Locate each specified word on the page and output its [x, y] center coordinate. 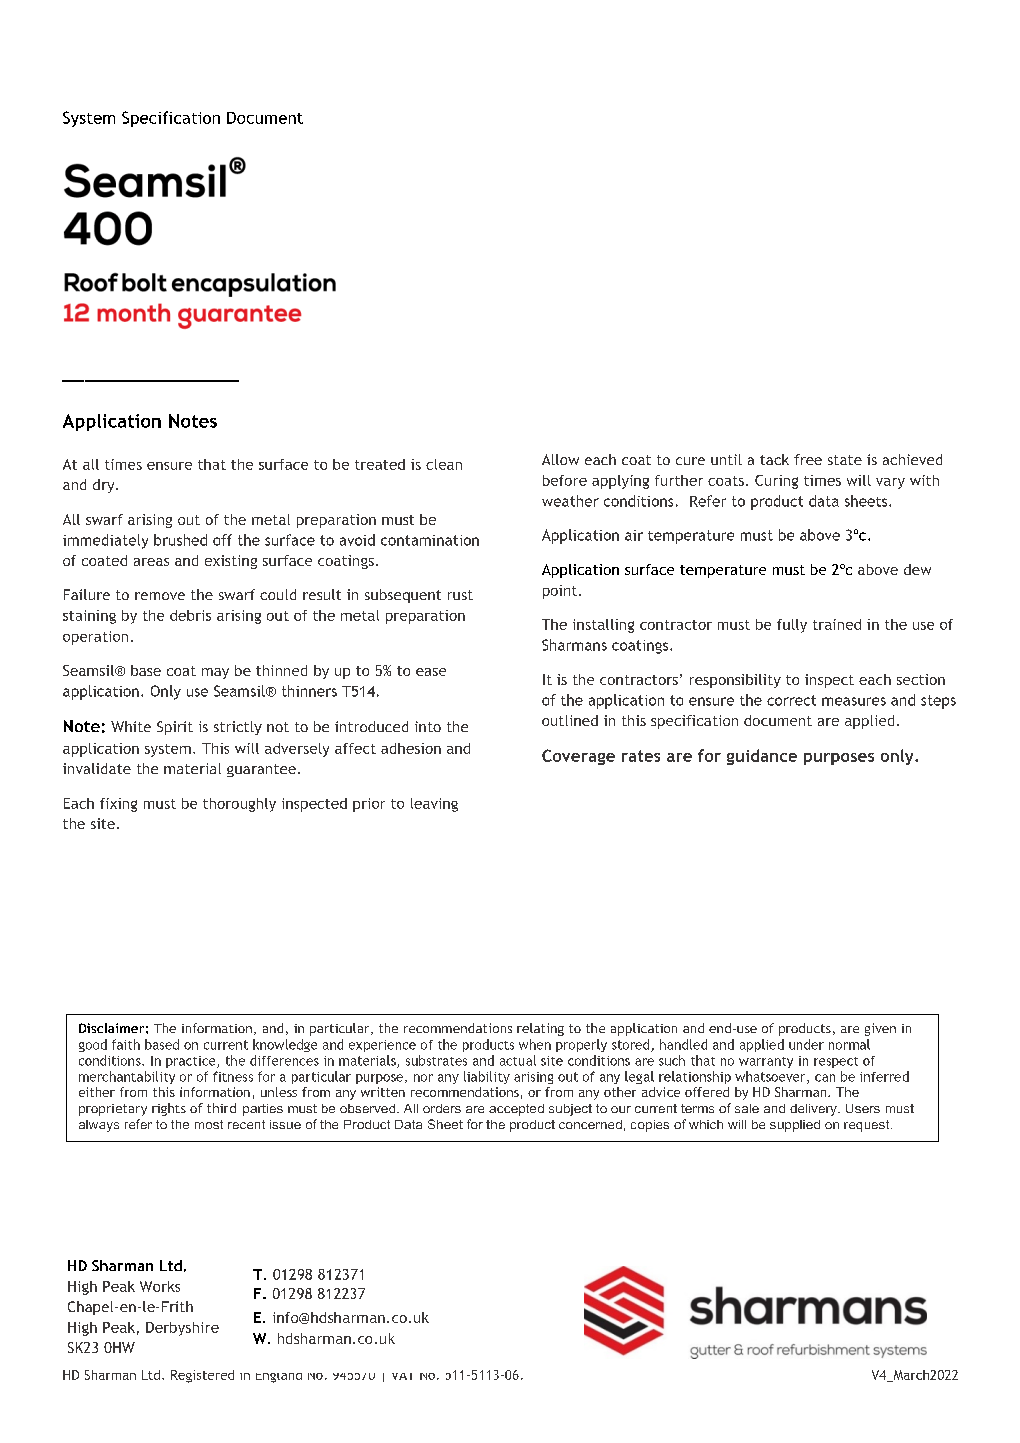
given [880, 1029]
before [565, 480]
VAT [402, 1376]
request [868, 1126]
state [845, 460]
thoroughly [239, 805]
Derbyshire [182, 1329]
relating [540, 1029]
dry [105, 486]
